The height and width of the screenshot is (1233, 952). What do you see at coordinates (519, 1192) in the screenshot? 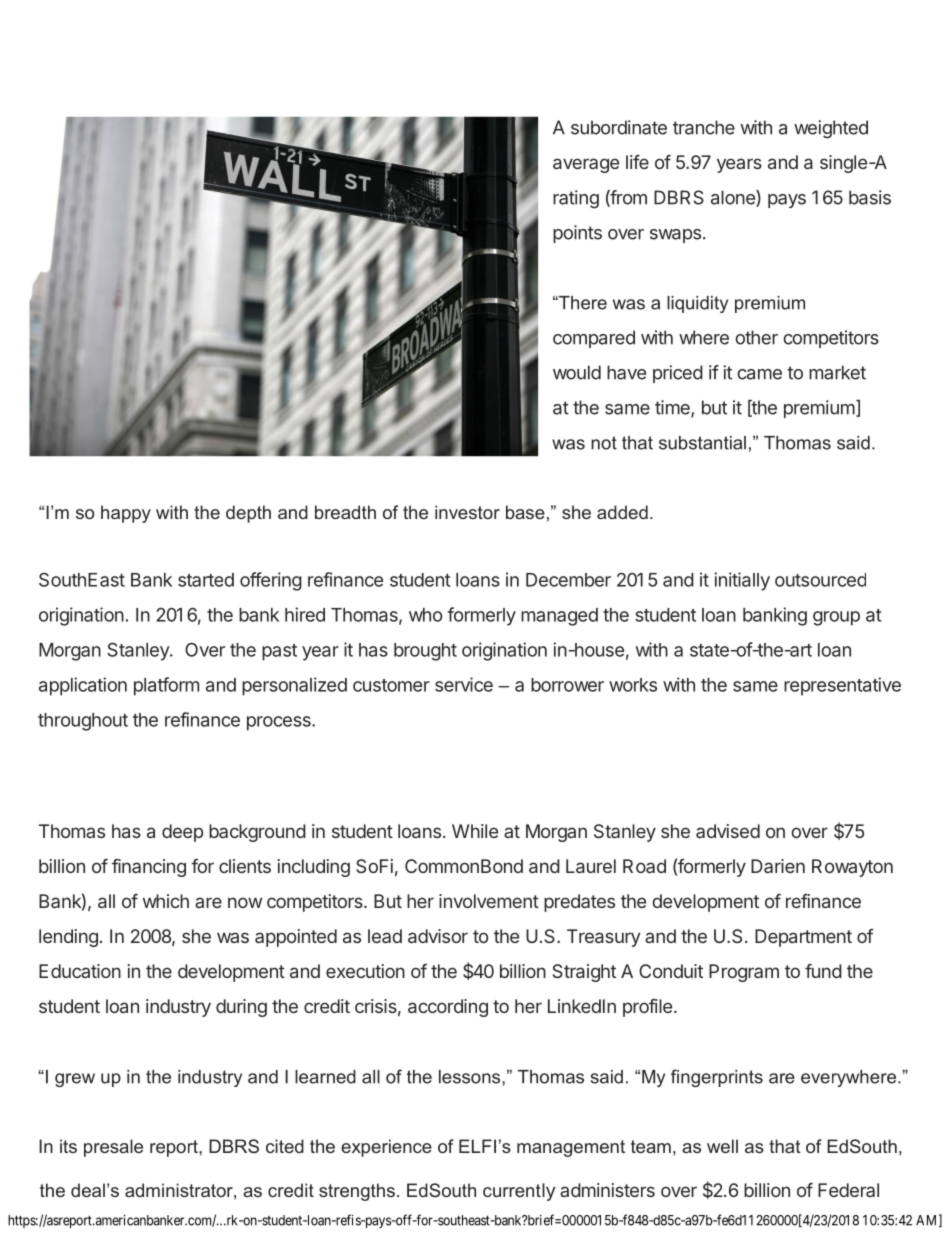
I see `currently` at bounding box center [519, 1192].
